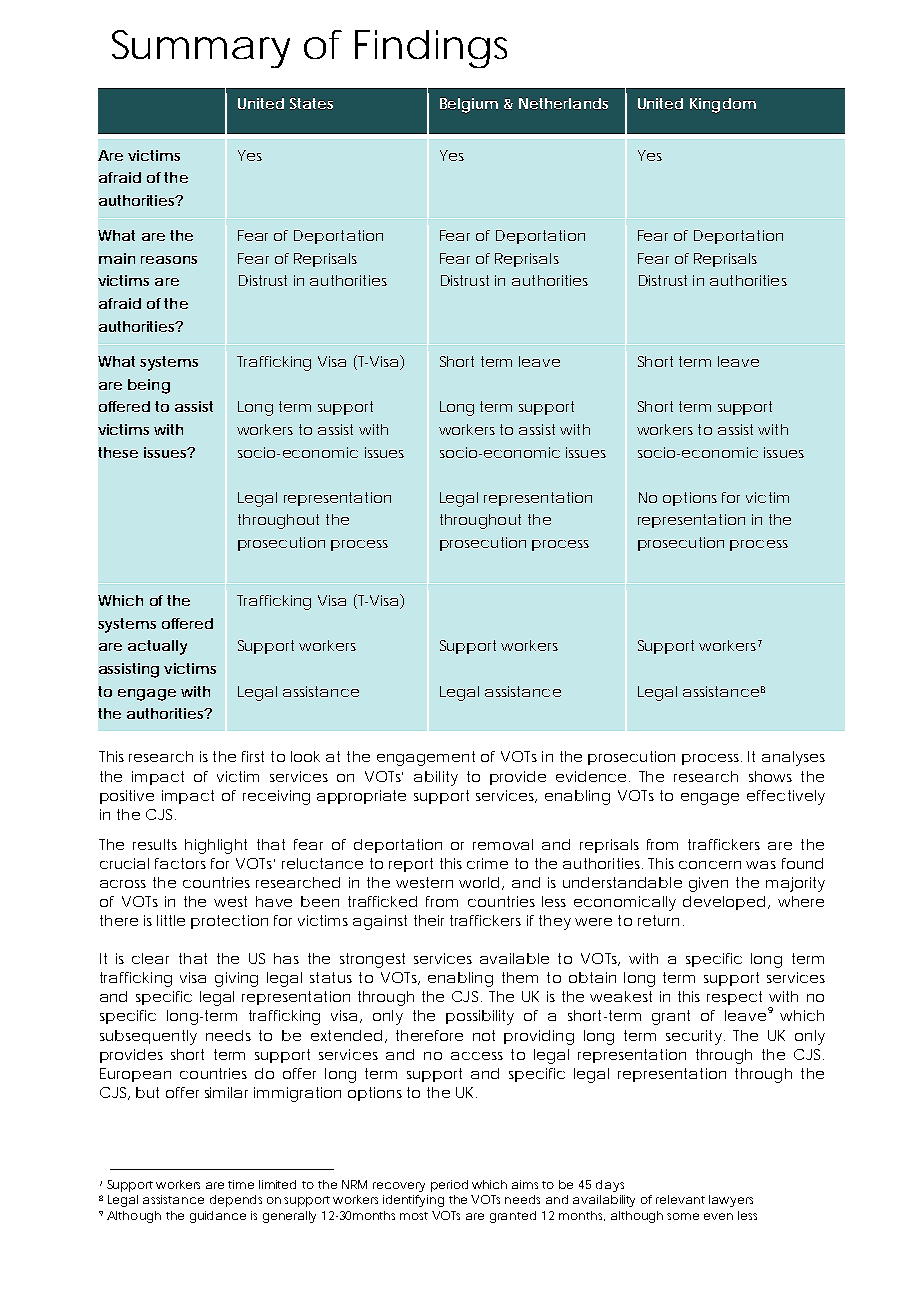  I want to click on actually, so click(157, 647).
